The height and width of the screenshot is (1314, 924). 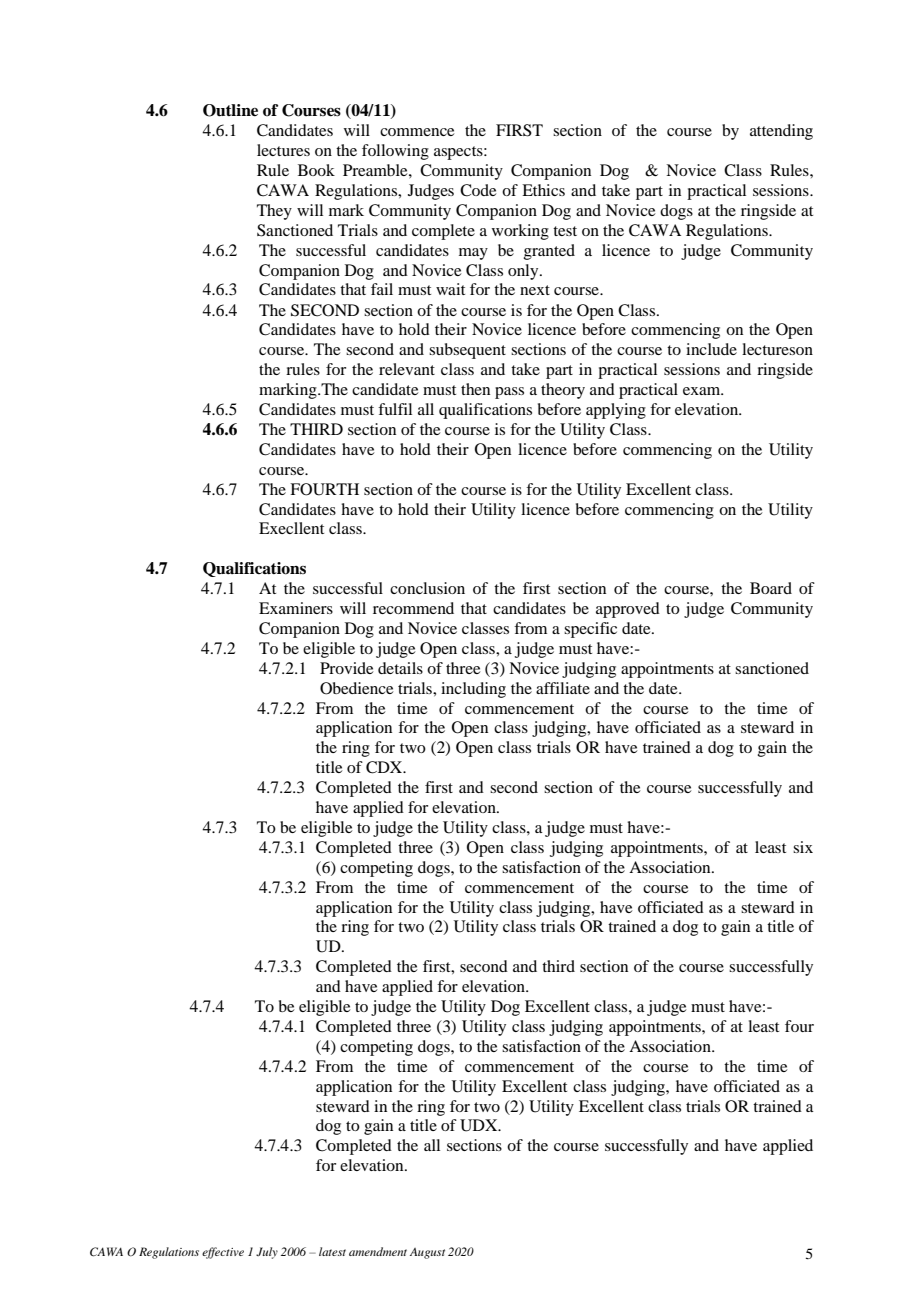 What do you see at coordinates (316, 170) in the screenshot?
I see `Book` at bounding box center [316, 170].
